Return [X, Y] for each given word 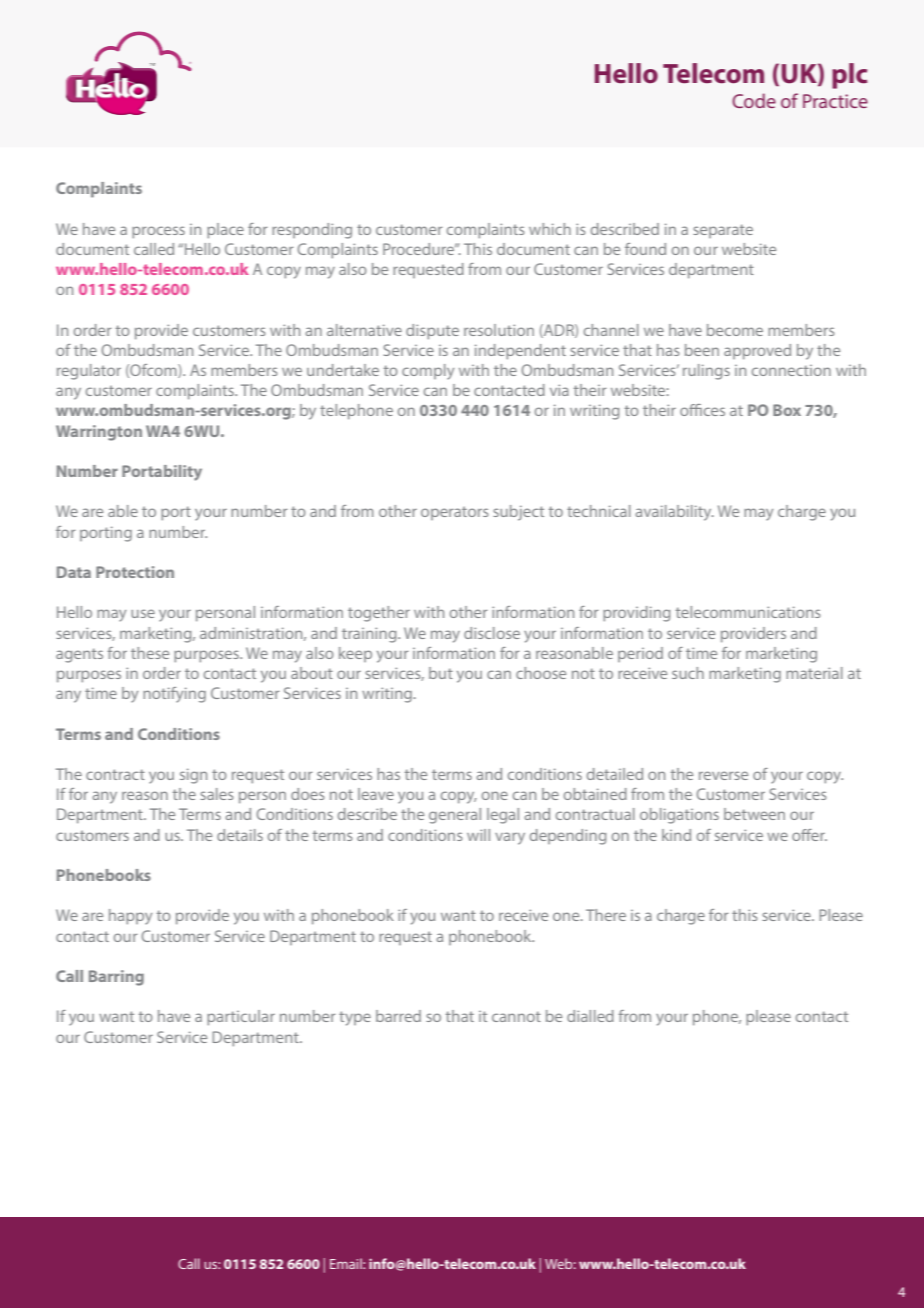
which [550, 229]
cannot [516, 1016]
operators [455, 513]
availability [674, 513]
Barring [116, 978]
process [158, 232]
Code [754, 100]
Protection [135, 572]
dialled [590, 1016]
